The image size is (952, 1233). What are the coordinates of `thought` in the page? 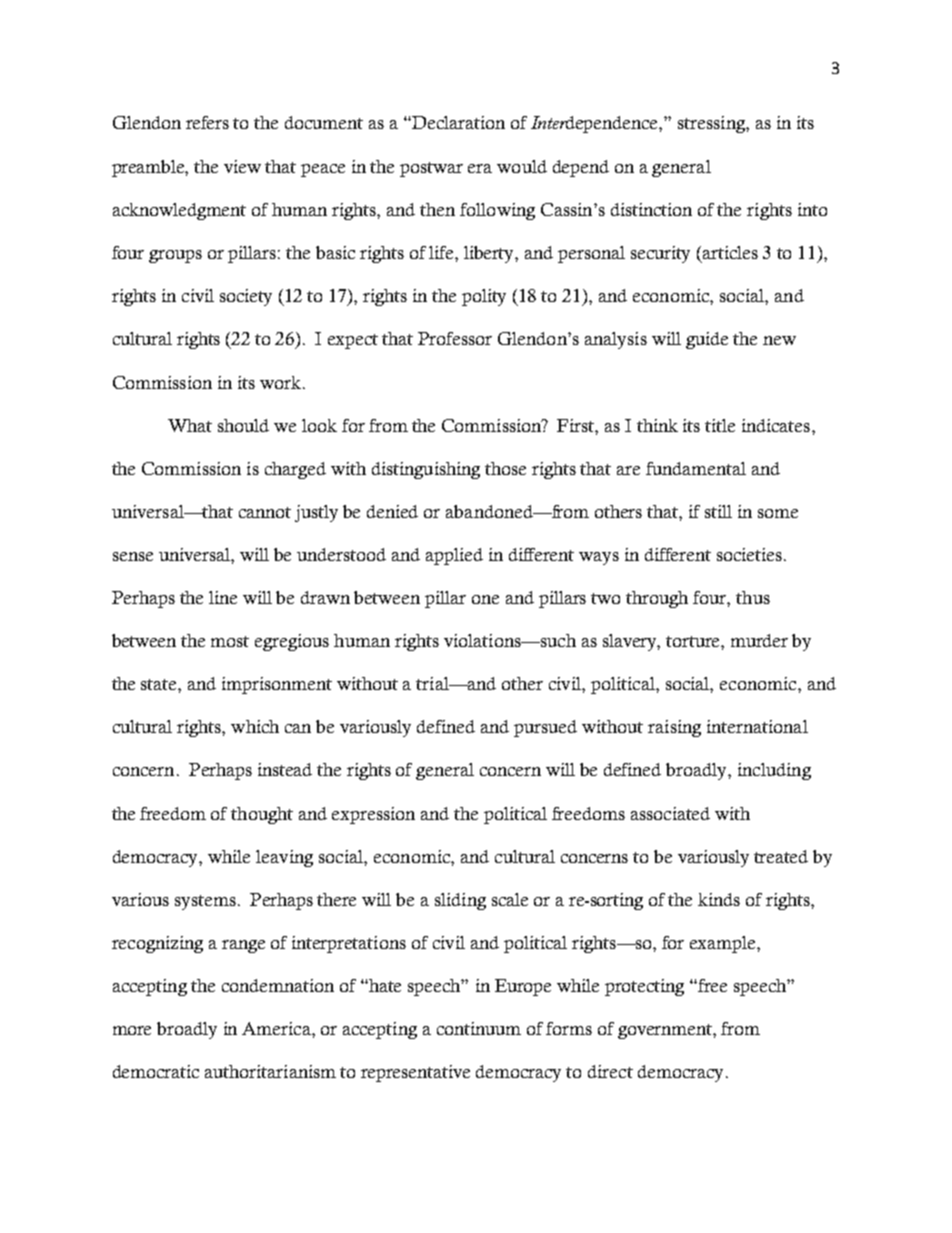 It's located at (262, 815).
